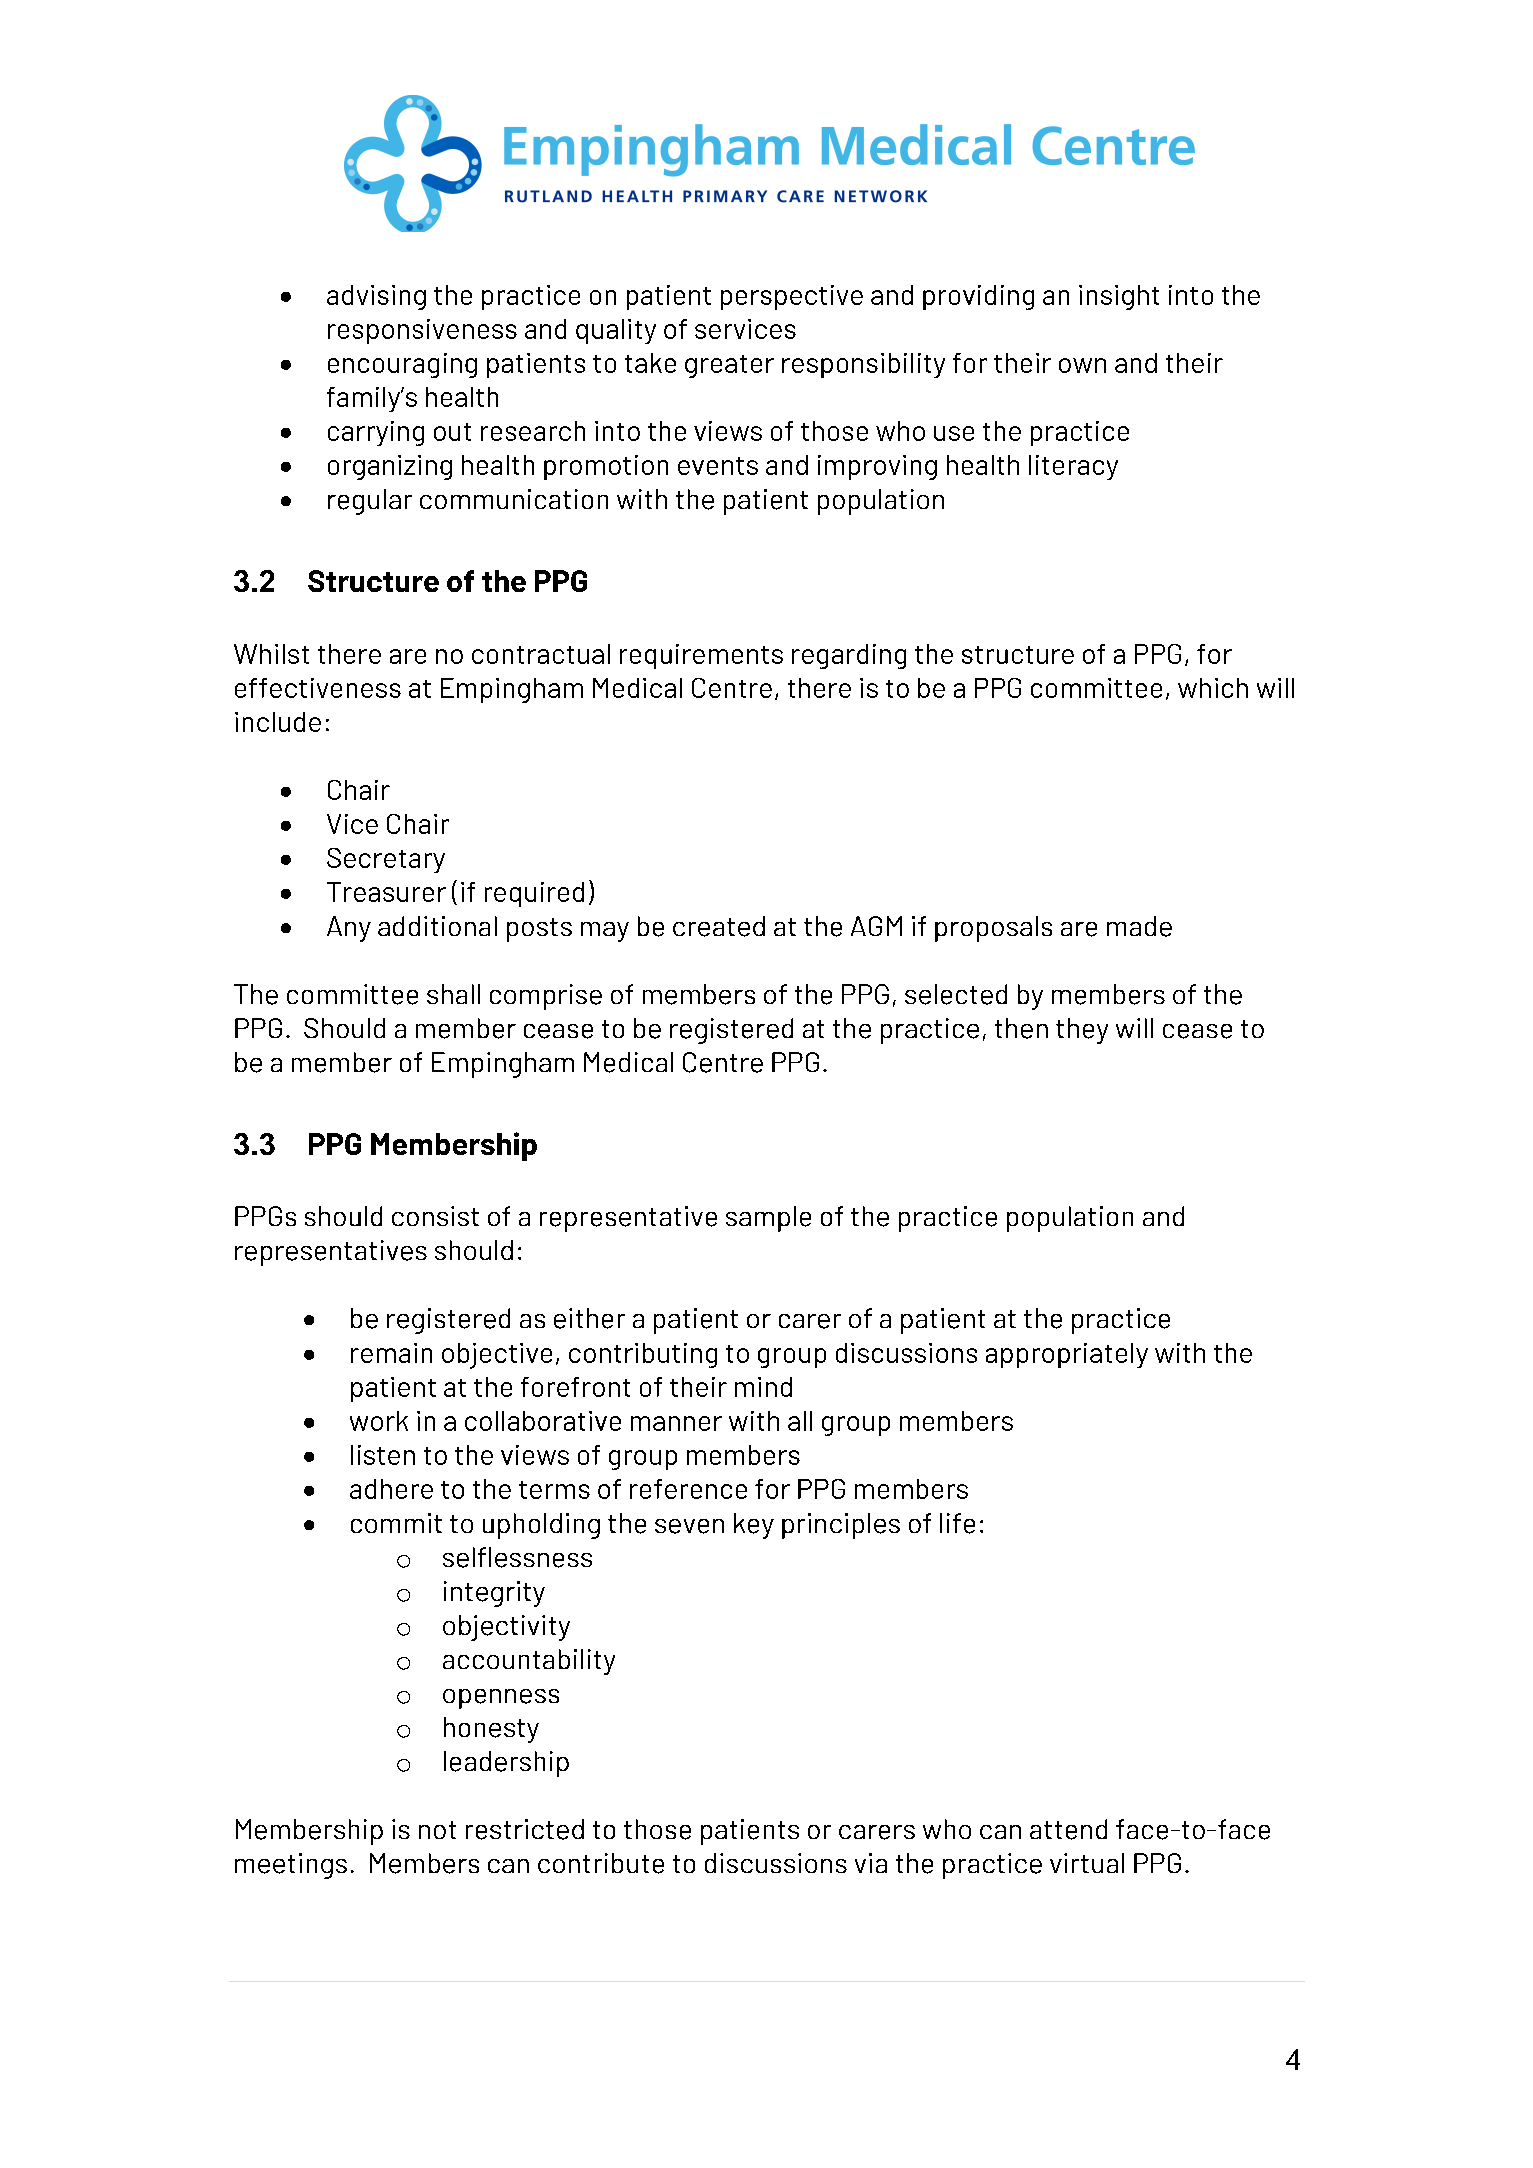 The image size is (1533, 2168). I want to click on listen, so click(383, 1455).
